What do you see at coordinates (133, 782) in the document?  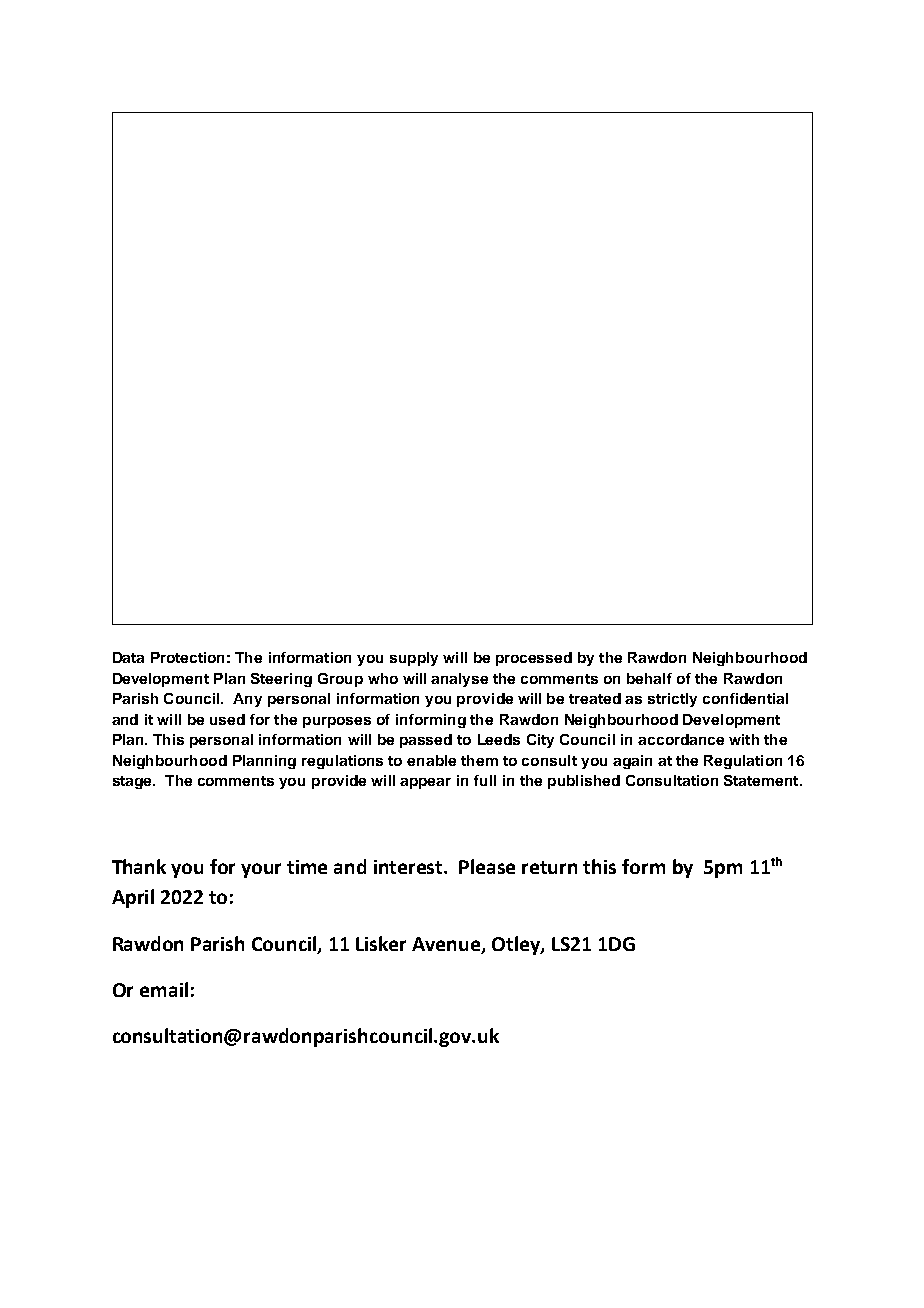 I see `stage` at bounding box center [133, 782].
